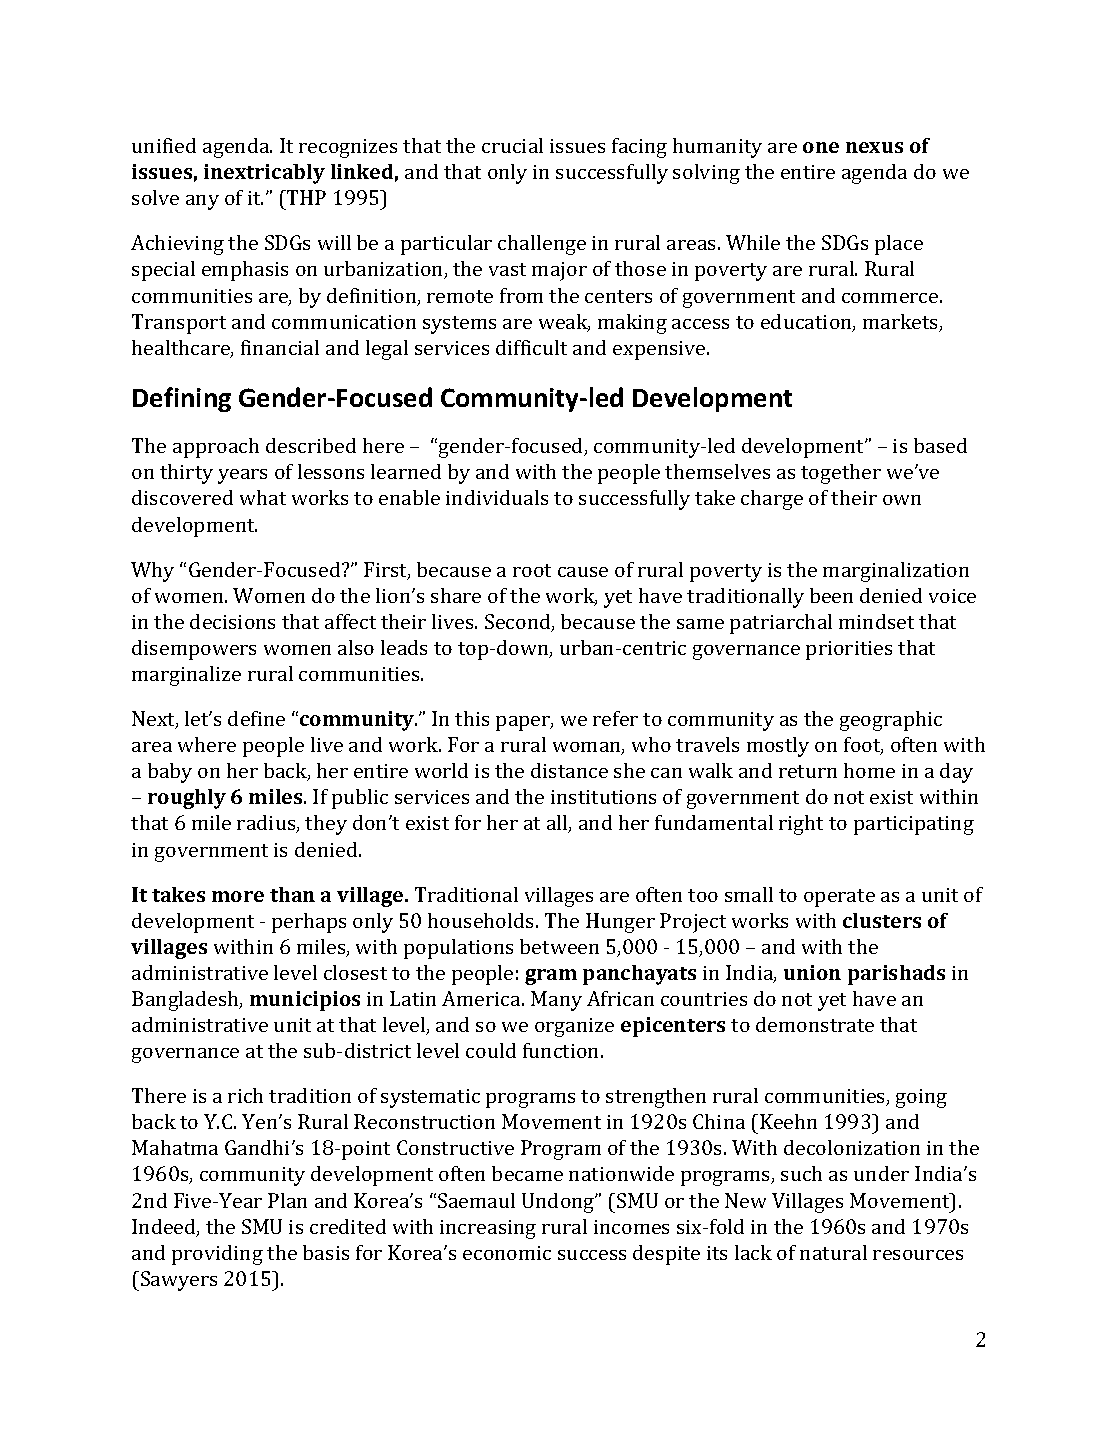 This screenshot has width=1119, height=1448. I want to click on together, so click(841, 474).
